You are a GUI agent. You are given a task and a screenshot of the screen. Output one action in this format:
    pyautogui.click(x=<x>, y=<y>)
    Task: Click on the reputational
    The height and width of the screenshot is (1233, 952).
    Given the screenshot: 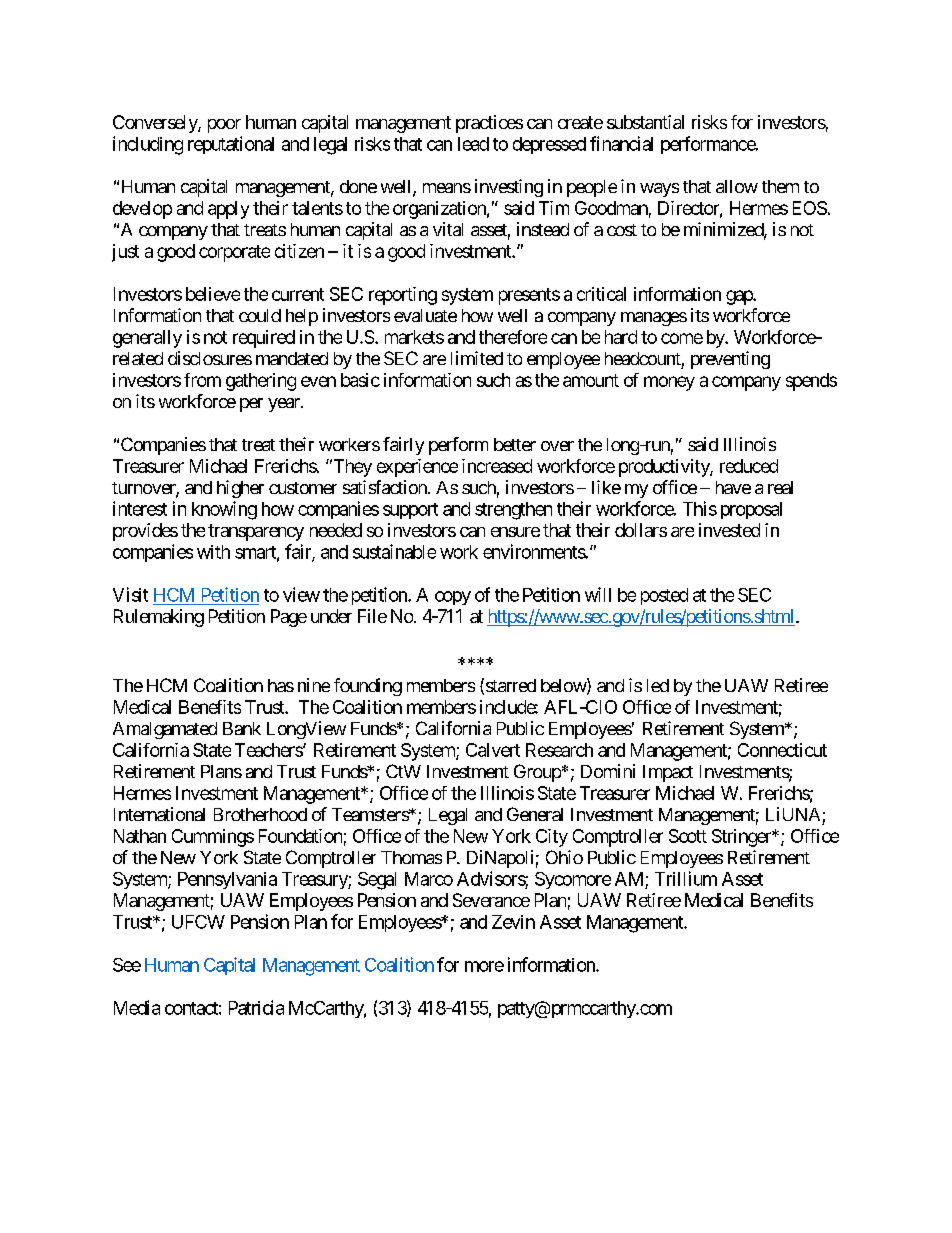 What is the action you would take?
    pyautogui.click(x=231, y=145)
